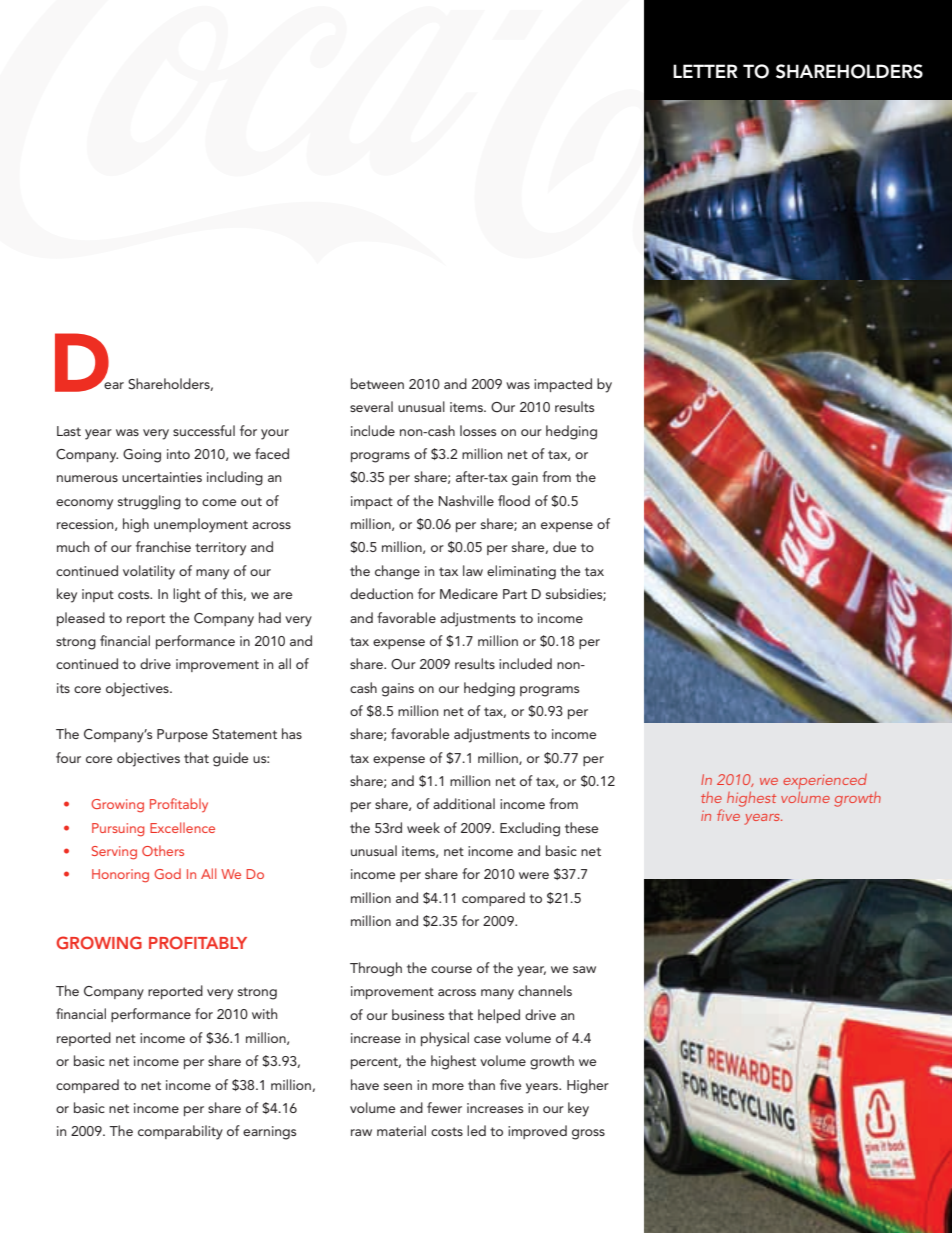 The height and width of the image is (1233, 952). Describe the element at coordinates (565, 546) in the image. I see `due` at that location.
